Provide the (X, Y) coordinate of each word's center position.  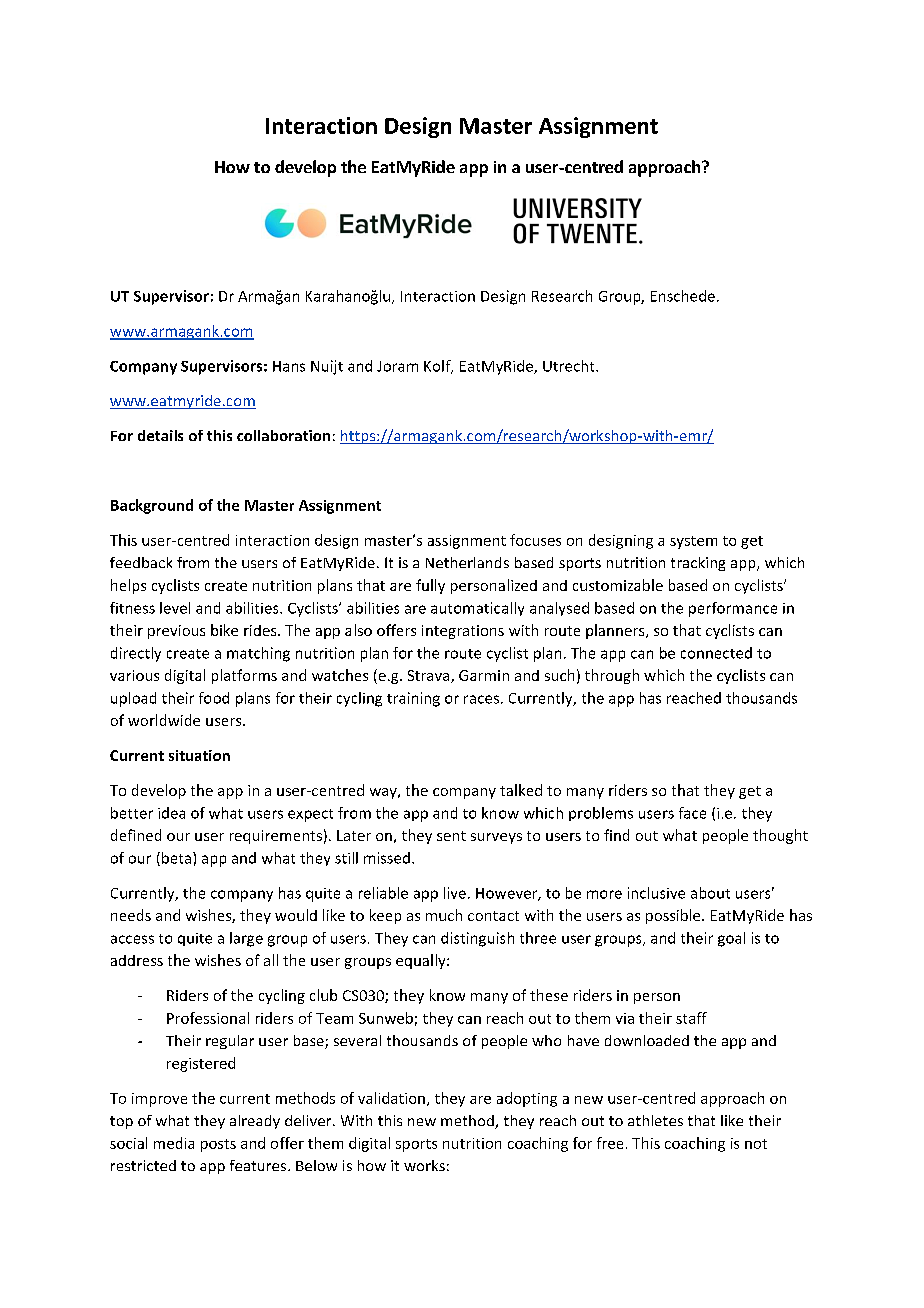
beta (175, 859)
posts (218, 1145)
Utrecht (570, 366)
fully (430, 586)
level (175, 608)
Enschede (683, 296)
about (710, 893)
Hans (289, 366)
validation (391, 1098)
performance (733, 609)
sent (451, 836)
